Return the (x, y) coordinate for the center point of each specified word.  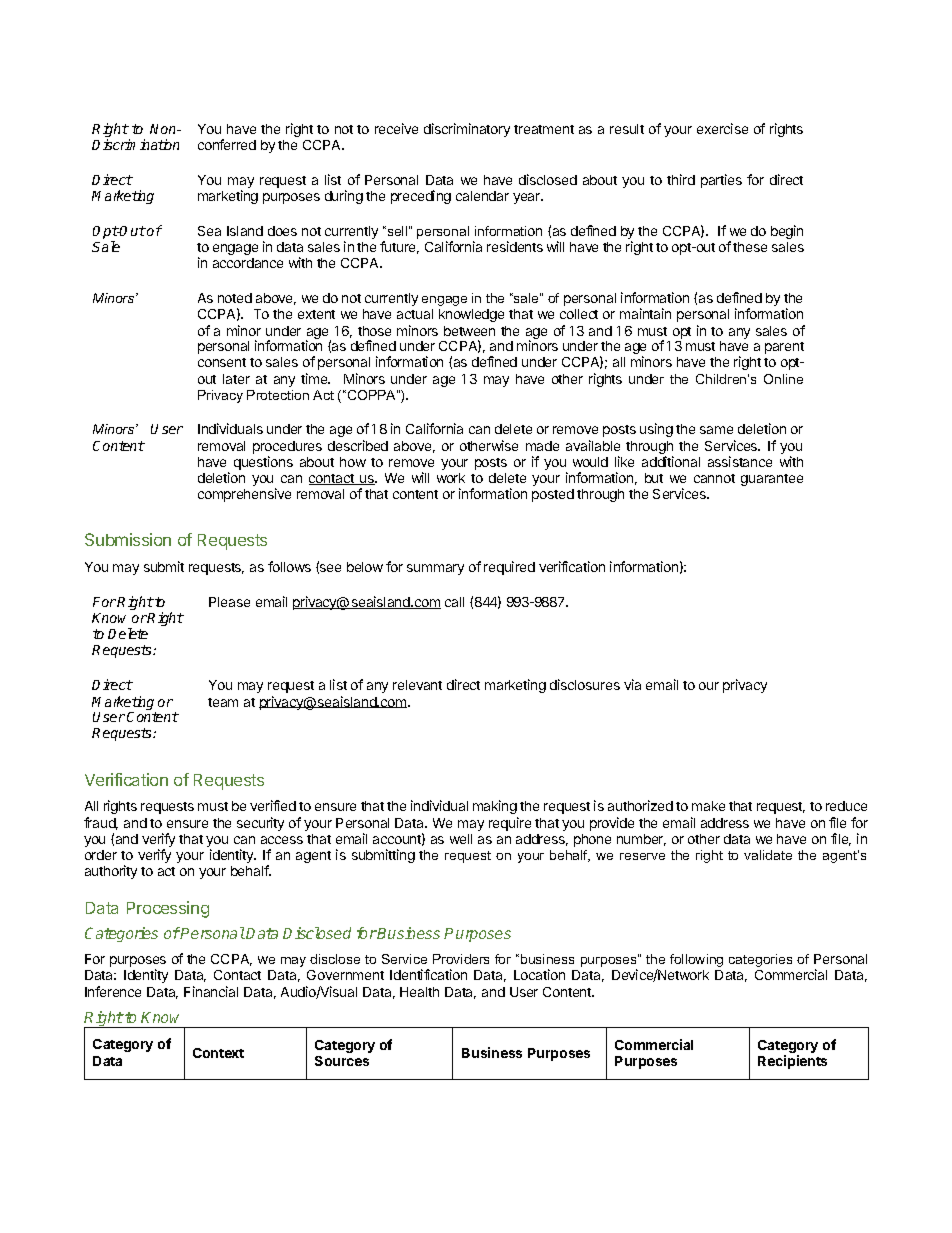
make (708, 806)
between (469, 331)
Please (229, 602)
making (495, 807)
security (260, 824)
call (454, 602)
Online (783, 379)
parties (721, 181)
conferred (227, 144)
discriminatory (467, 130)
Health (419, 992)
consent (222, 362)
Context (218, 1053)
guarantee (772, 480)
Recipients (792, 1062)
